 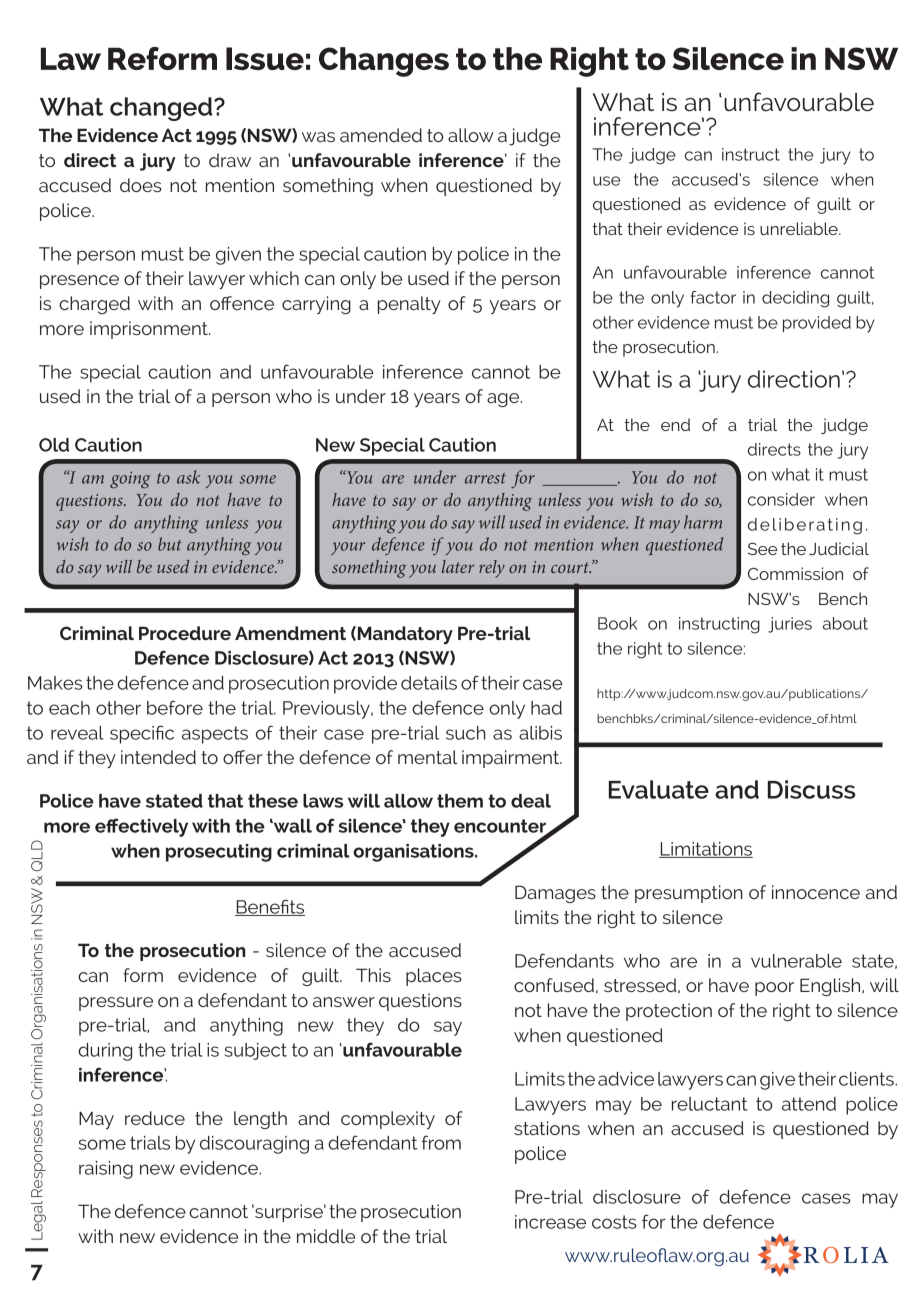 I want to click on consider, so click(x=781, y=499).
